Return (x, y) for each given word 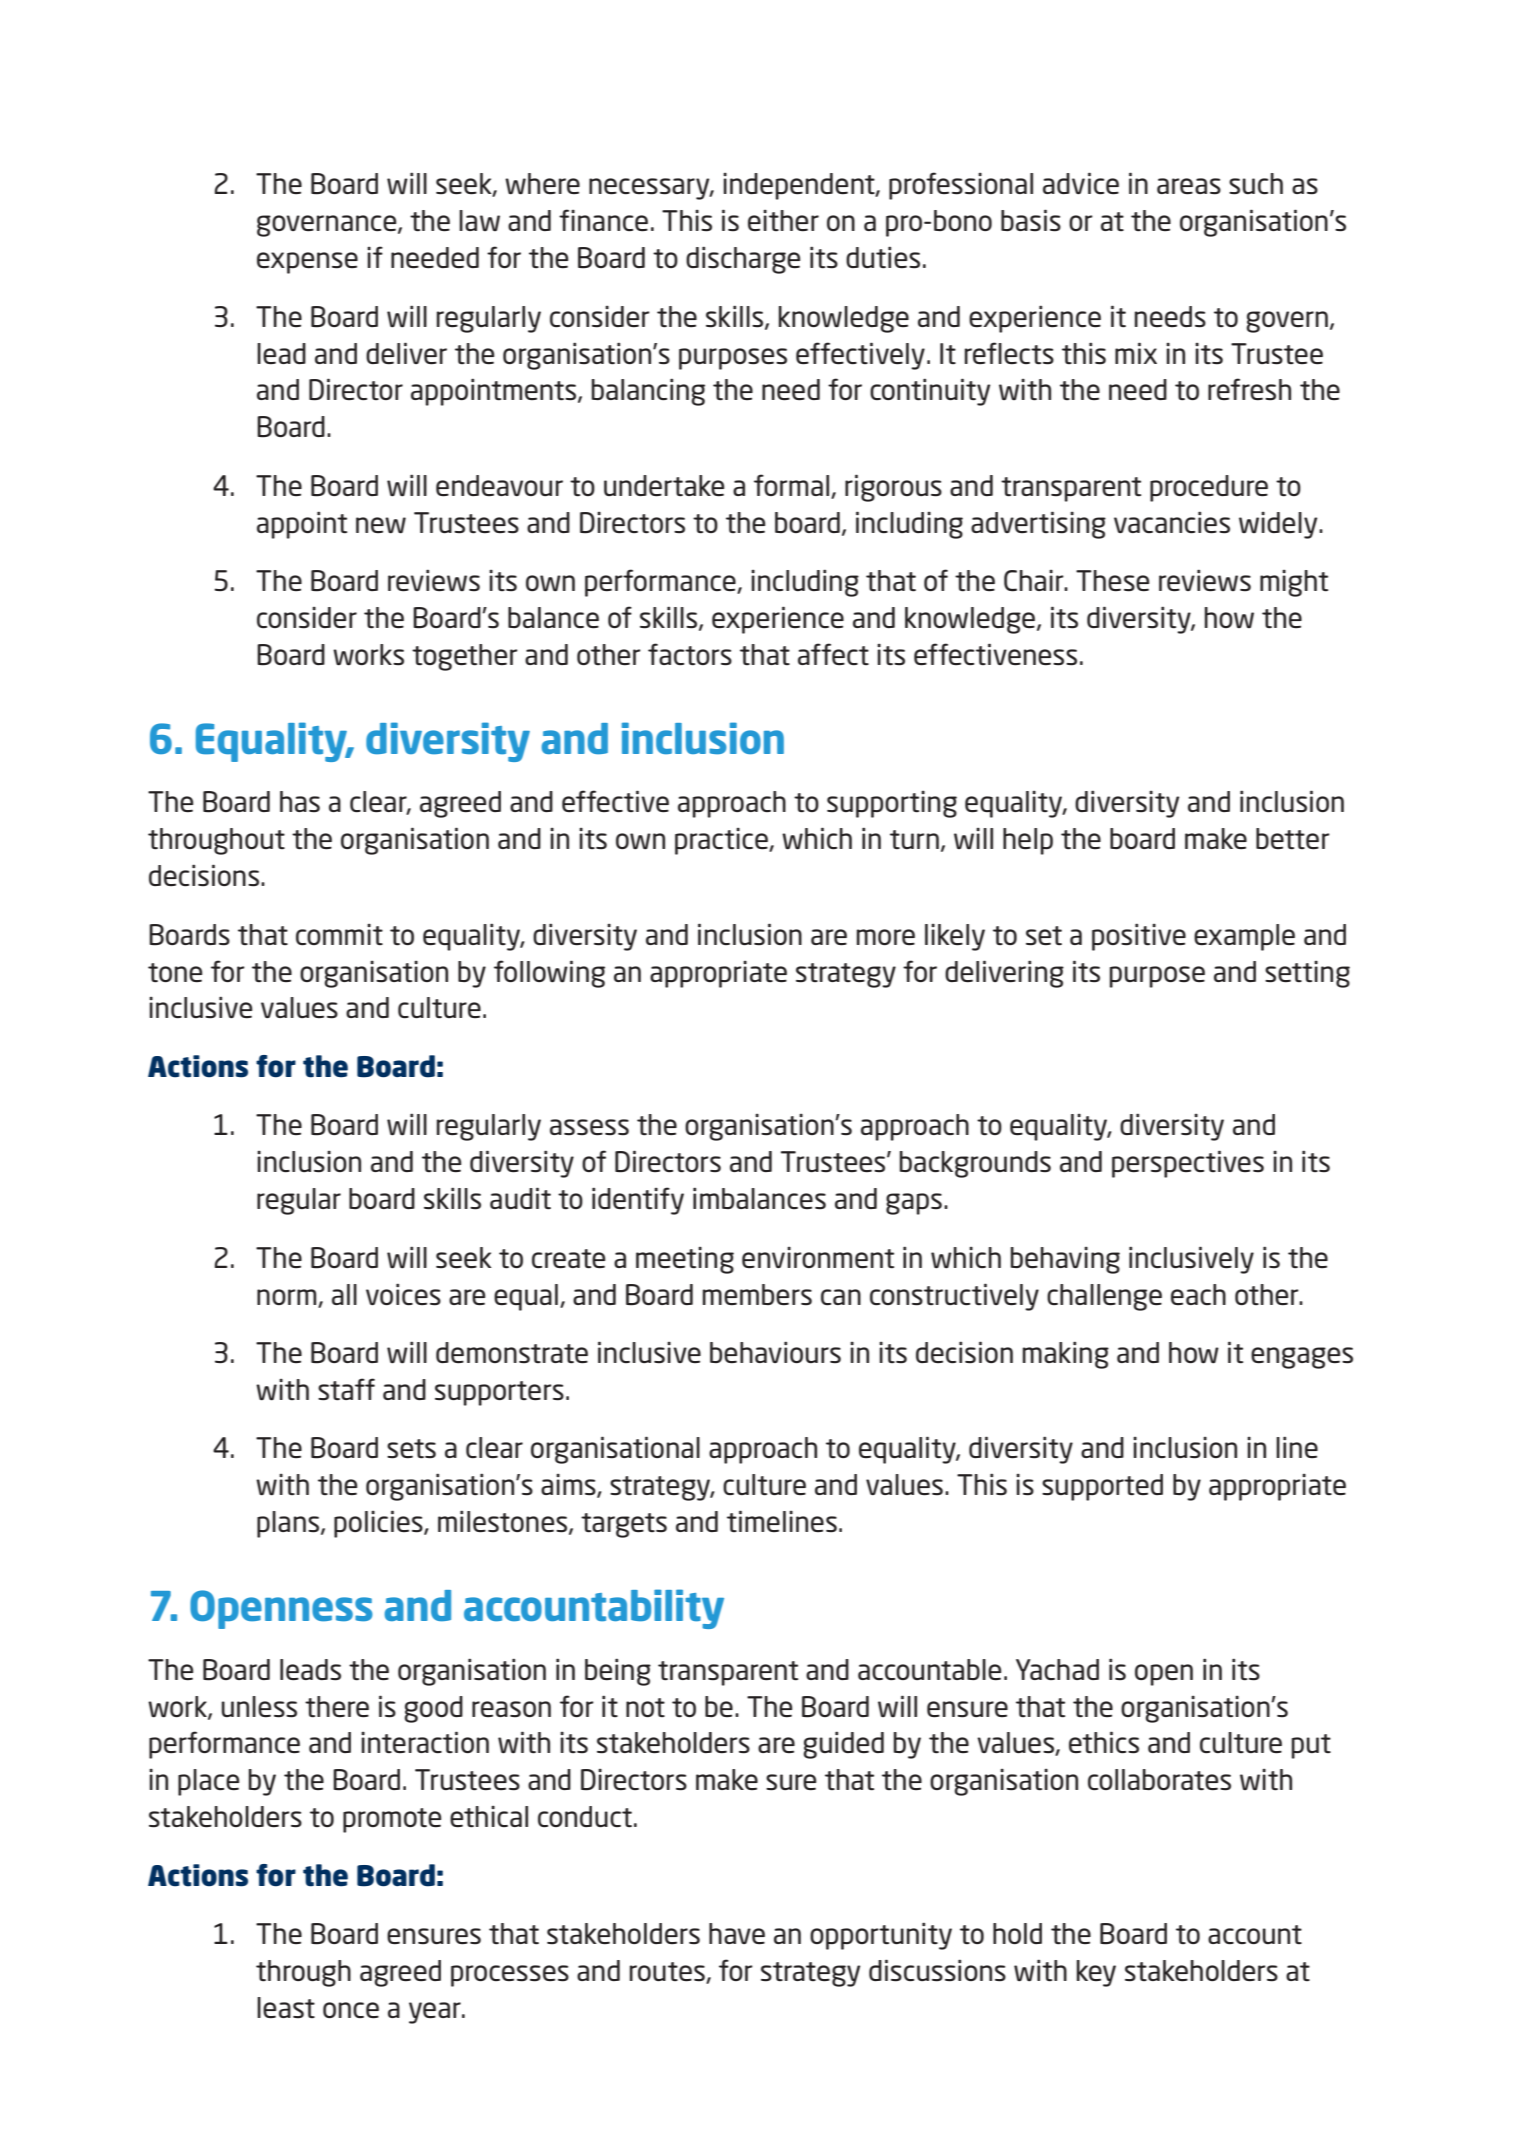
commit (339, 934)
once (351, 2010)
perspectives (1188, 1164)
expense (307, 263)
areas (1189, 186)
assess (589, 1127)
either (783, 221)
